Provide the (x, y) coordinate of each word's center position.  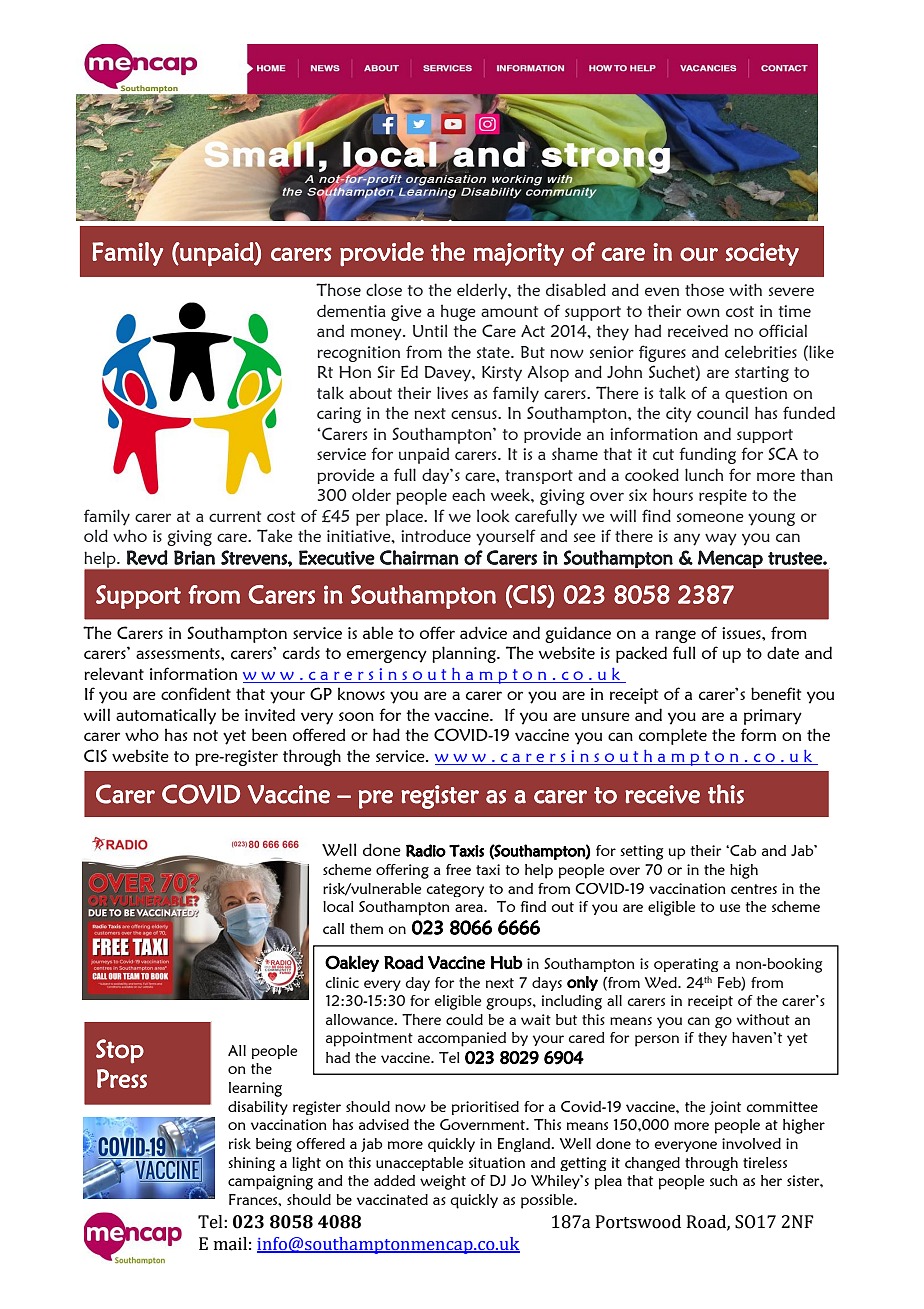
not (205, 735)
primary (773, 717)
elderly (483, 291)
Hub (507, 962)
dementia (351, 310)
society (762, 254)
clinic (342, 982)
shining (251, 1164)
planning (465, 654)
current (235, 516)
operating (686, 965)
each (468, 494)
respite (723, 497)
